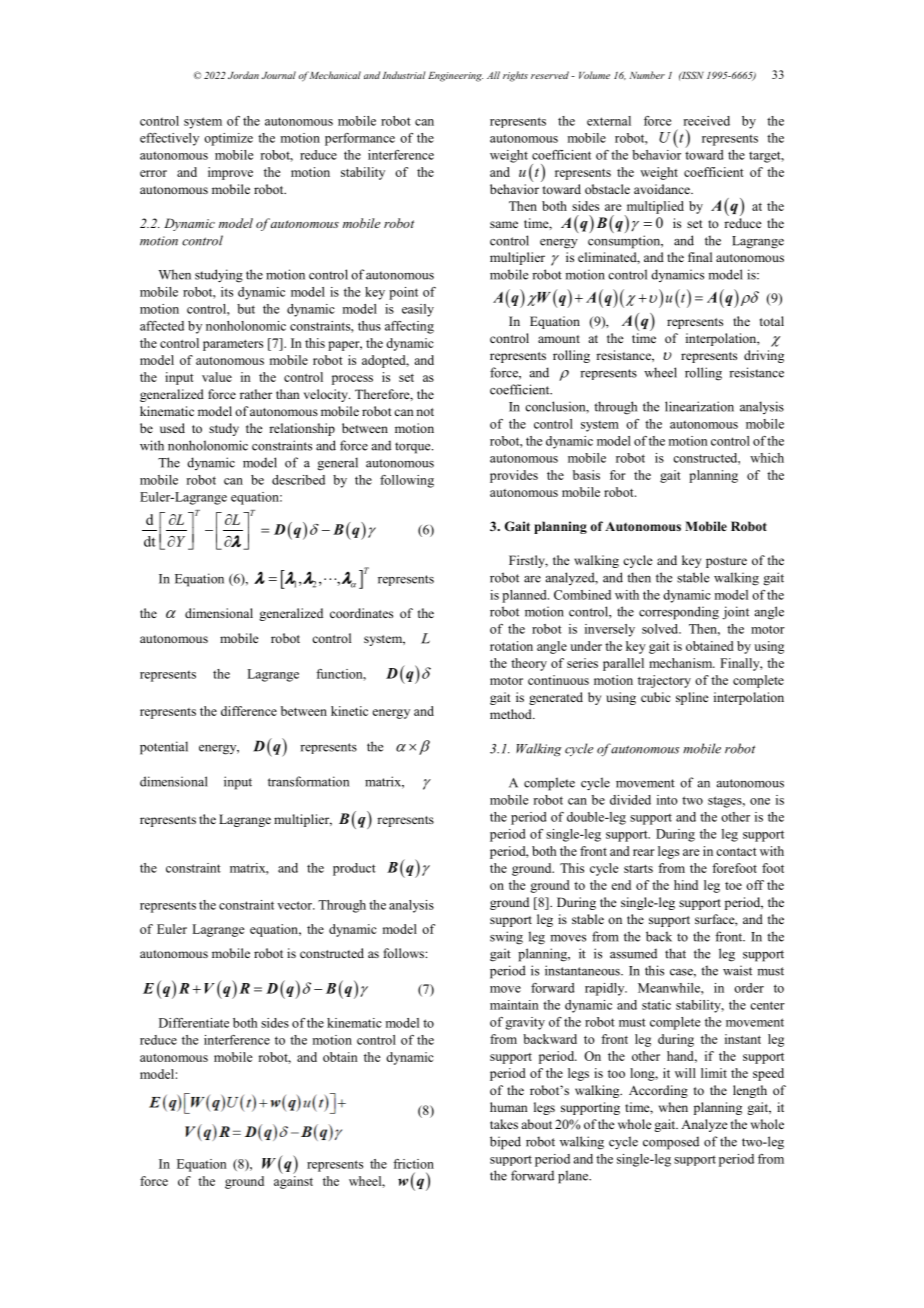 This page has height=1308, width=924. Describe the element at coordinates (293, 1182) in the page. I see `against` at that location.
